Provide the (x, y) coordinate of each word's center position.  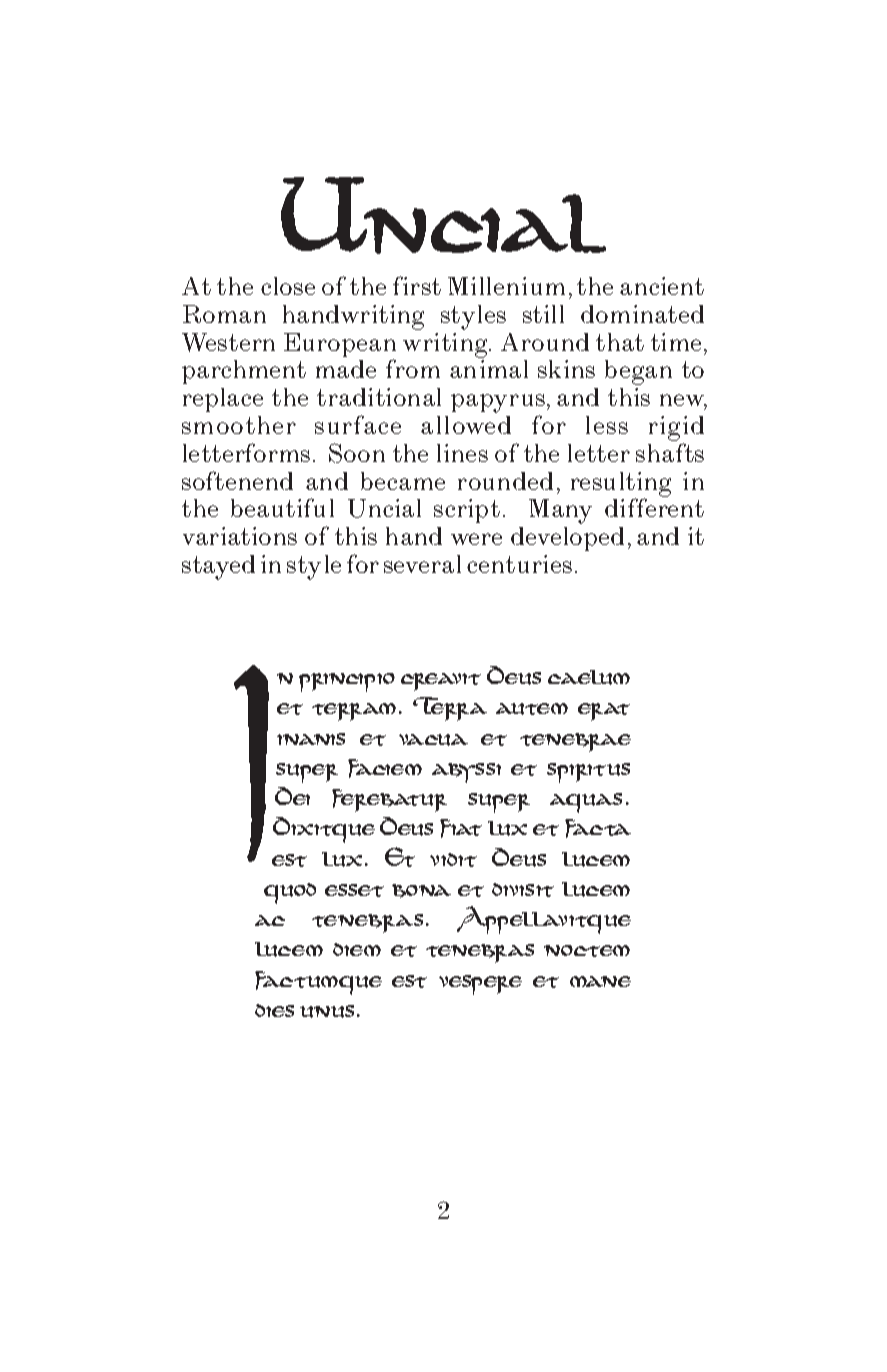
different (654, 507)
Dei (292, 796)
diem (357, 949)
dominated (642, 314)
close (288, 286)
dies (274, 1010)
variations (240, 536)
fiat (461, 828)
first (417, 285)
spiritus (588, 773)
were (476, 539)
